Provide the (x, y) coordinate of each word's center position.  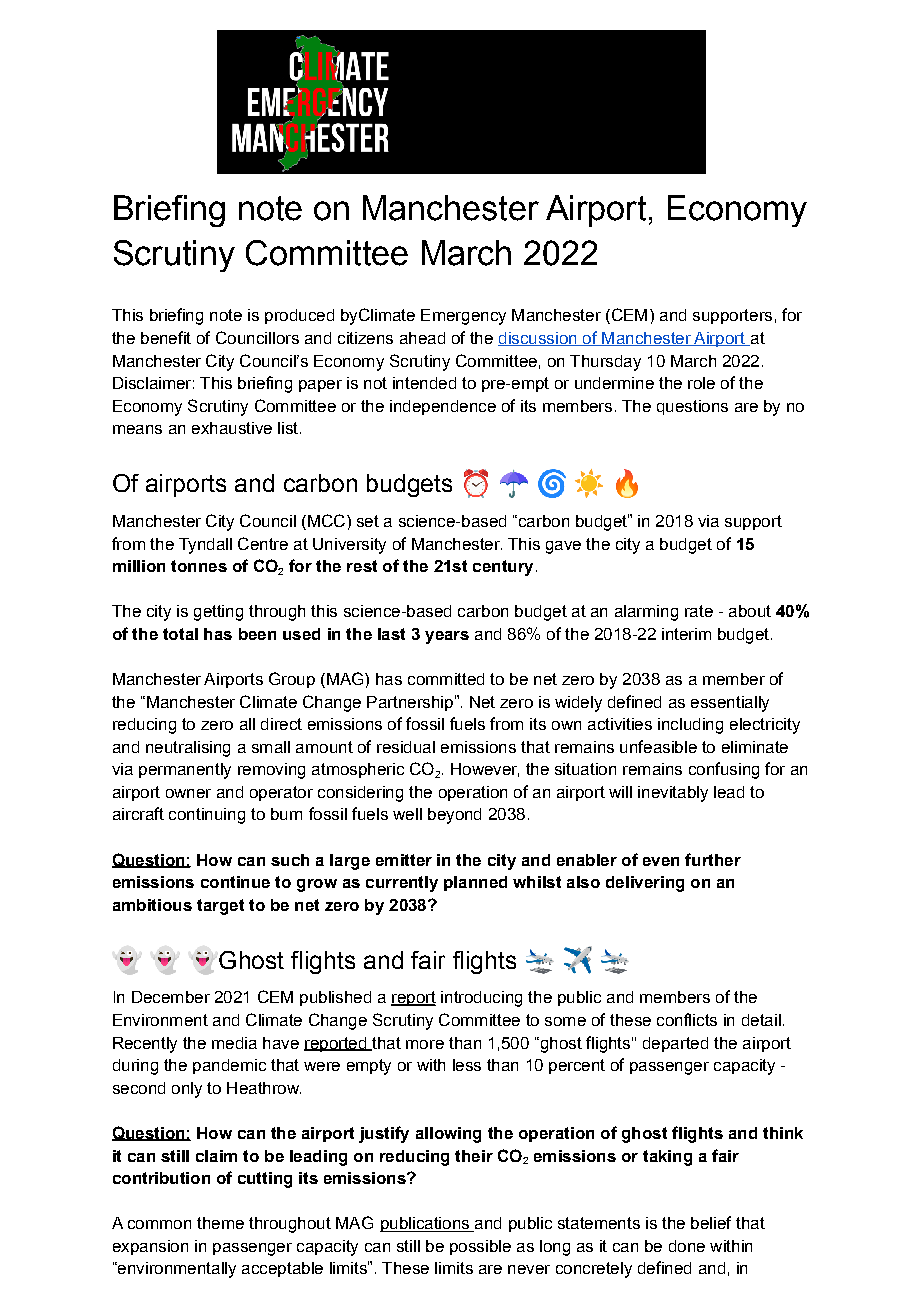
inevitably (673, 794)
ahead (422, 338)
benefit (166, 337)
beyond (454, 816)
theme (220, 1223)
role (701, 383)
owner (188, 793)
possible (480, 1247)
